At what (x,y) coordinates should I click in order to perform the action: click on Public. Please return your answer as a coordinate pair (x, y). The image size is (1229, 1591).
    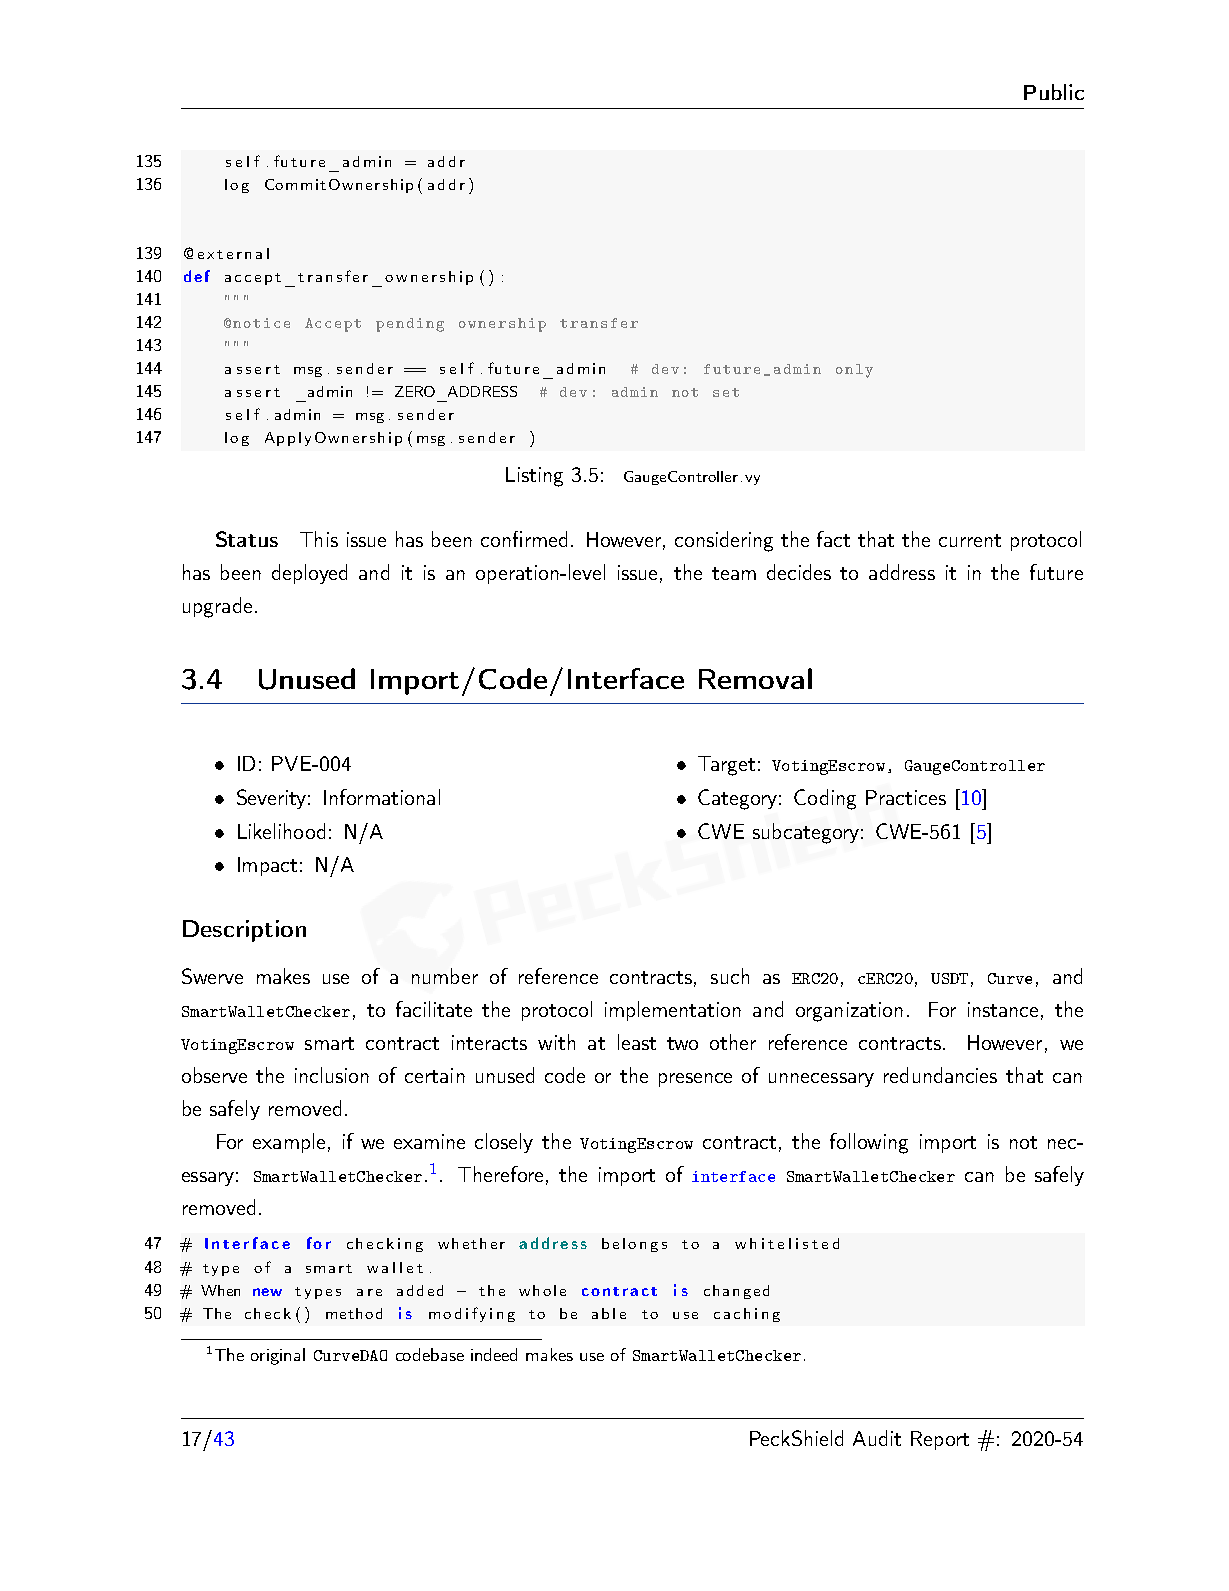
    Looking at the image, I should click on (1054, 92).
